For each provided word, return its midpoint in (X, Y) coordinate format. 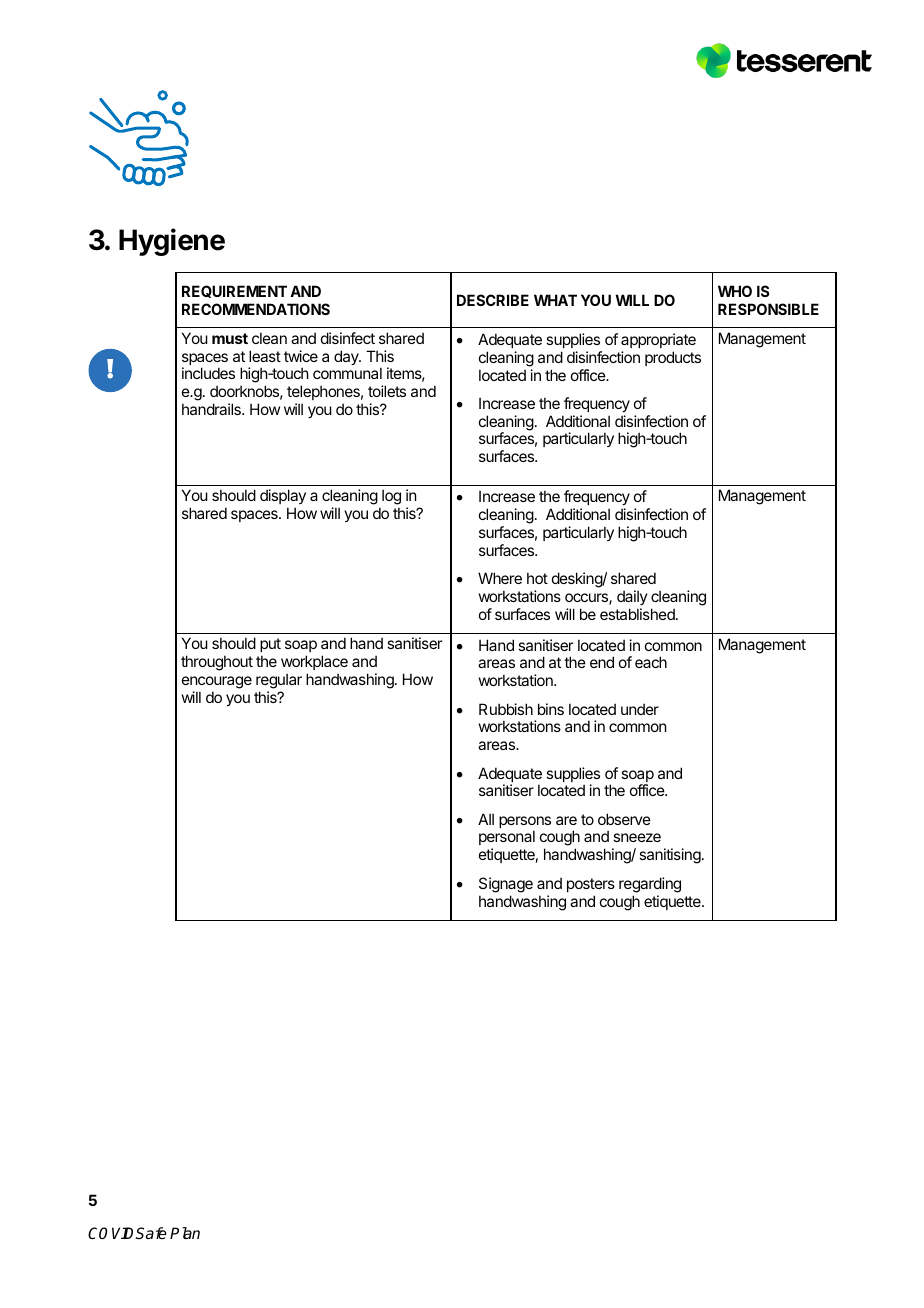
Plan (185, 1233)
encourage (217, 684)
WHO (735, 291)
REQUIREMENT (234, 291)
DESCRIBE (493, 300)
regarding (650, 885)
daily (632, 597)
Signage (506, 885)
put (270, 647)
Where (500, 578)
